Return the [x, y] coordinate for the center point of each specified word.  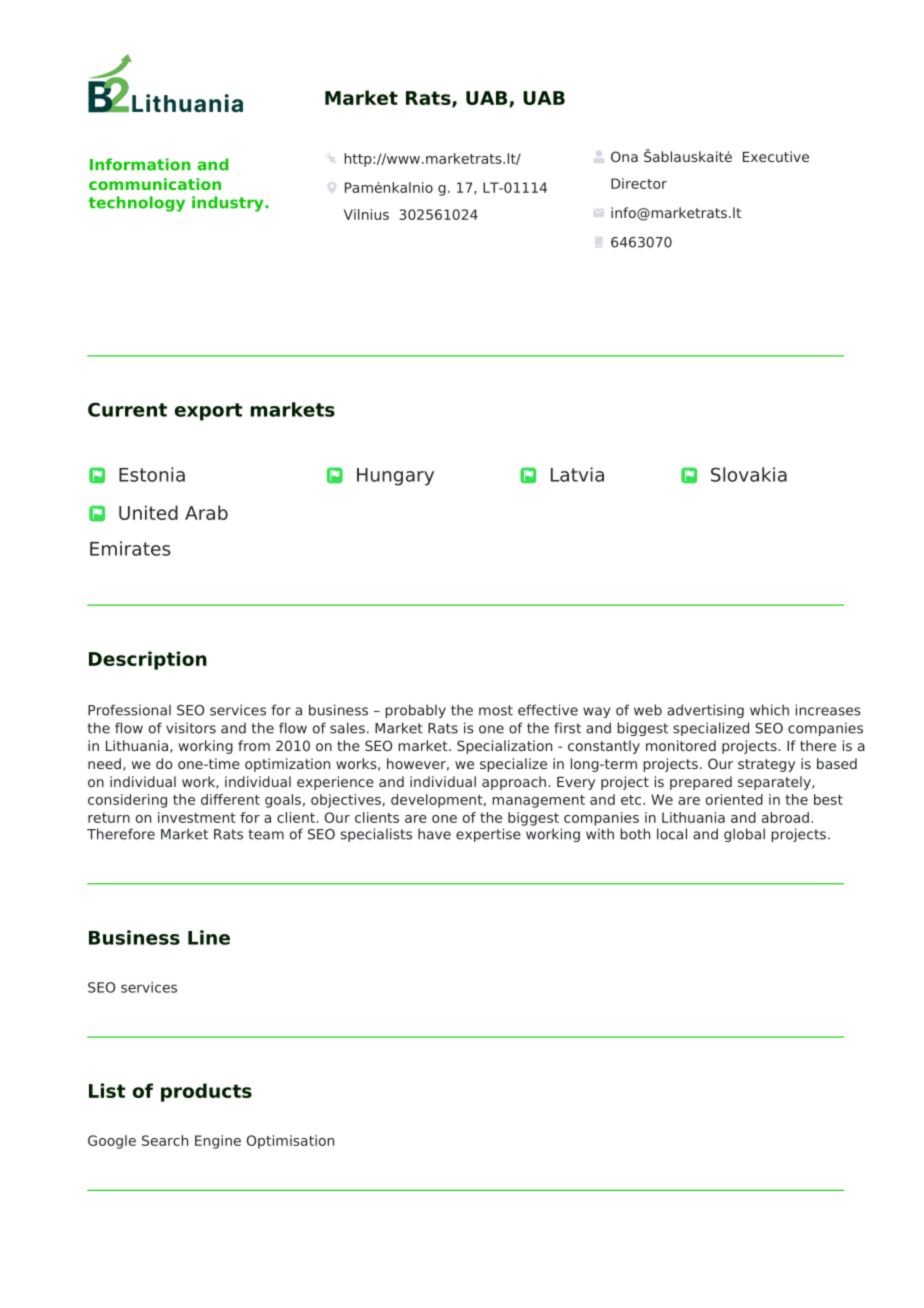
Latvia [577, 474]
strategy [766, 765]
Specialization [504, 747]
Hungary [395, 477]
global [744, 835]
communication [155, 184]
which [769, 710]
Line [209, 937]
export [209, 412]
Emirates [130, 548]
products [206, 1092]
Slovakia [749, 474]
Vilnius [366, 214]
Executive [776, 156]
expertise [488, 835]
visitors [191, 728]
